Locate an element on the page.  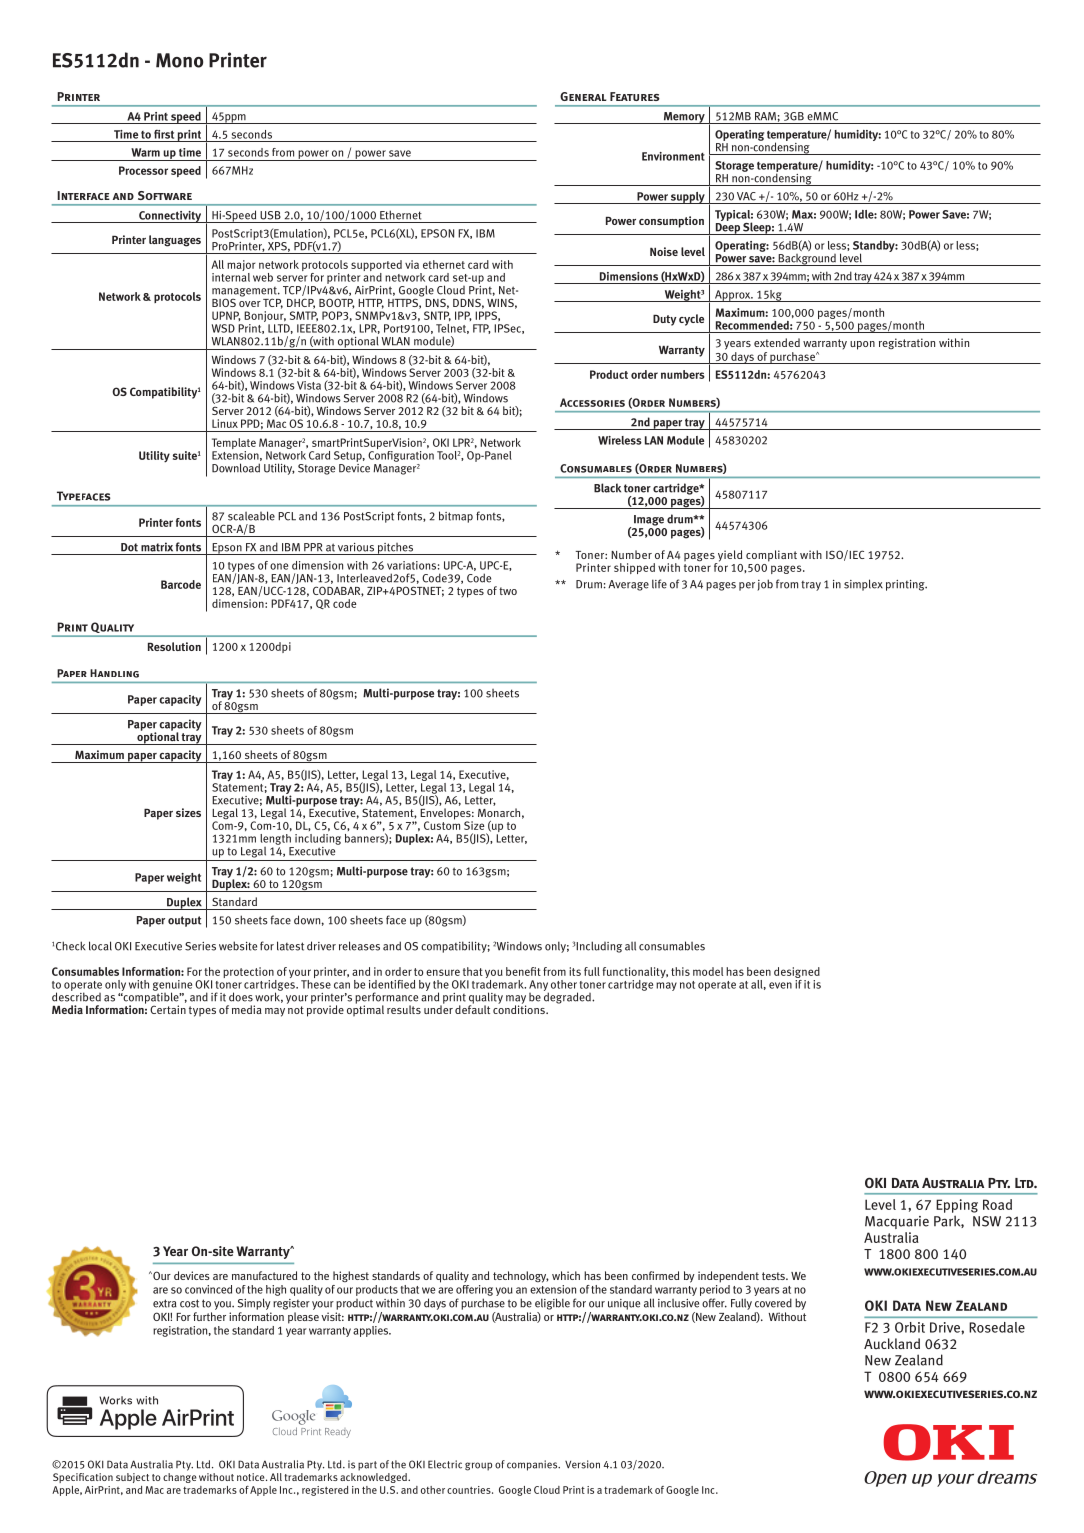
General is located at coordinates (583, 96).
